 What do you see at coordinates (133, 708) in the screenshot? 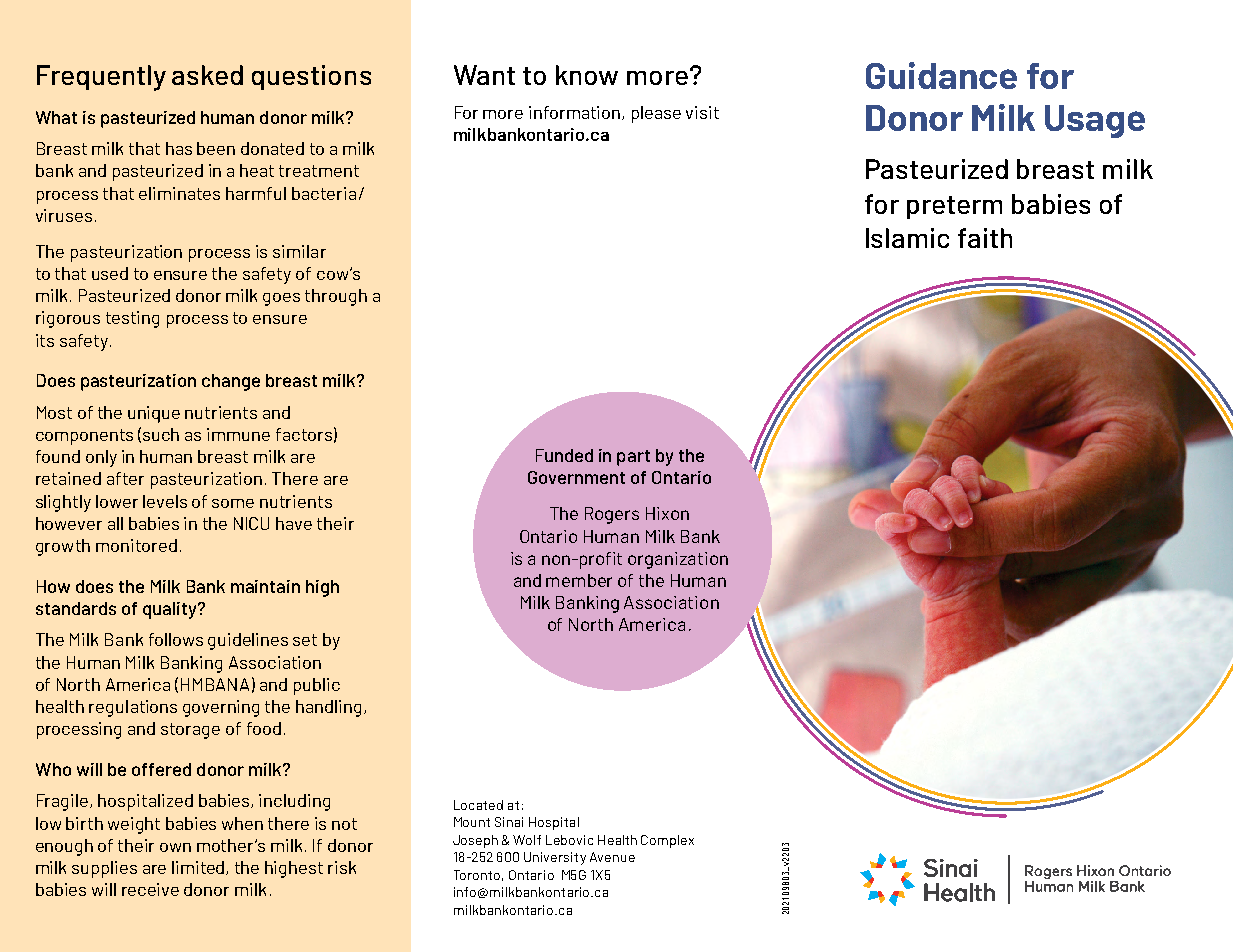
I see `regulations` at bounding box center [133, 708].
